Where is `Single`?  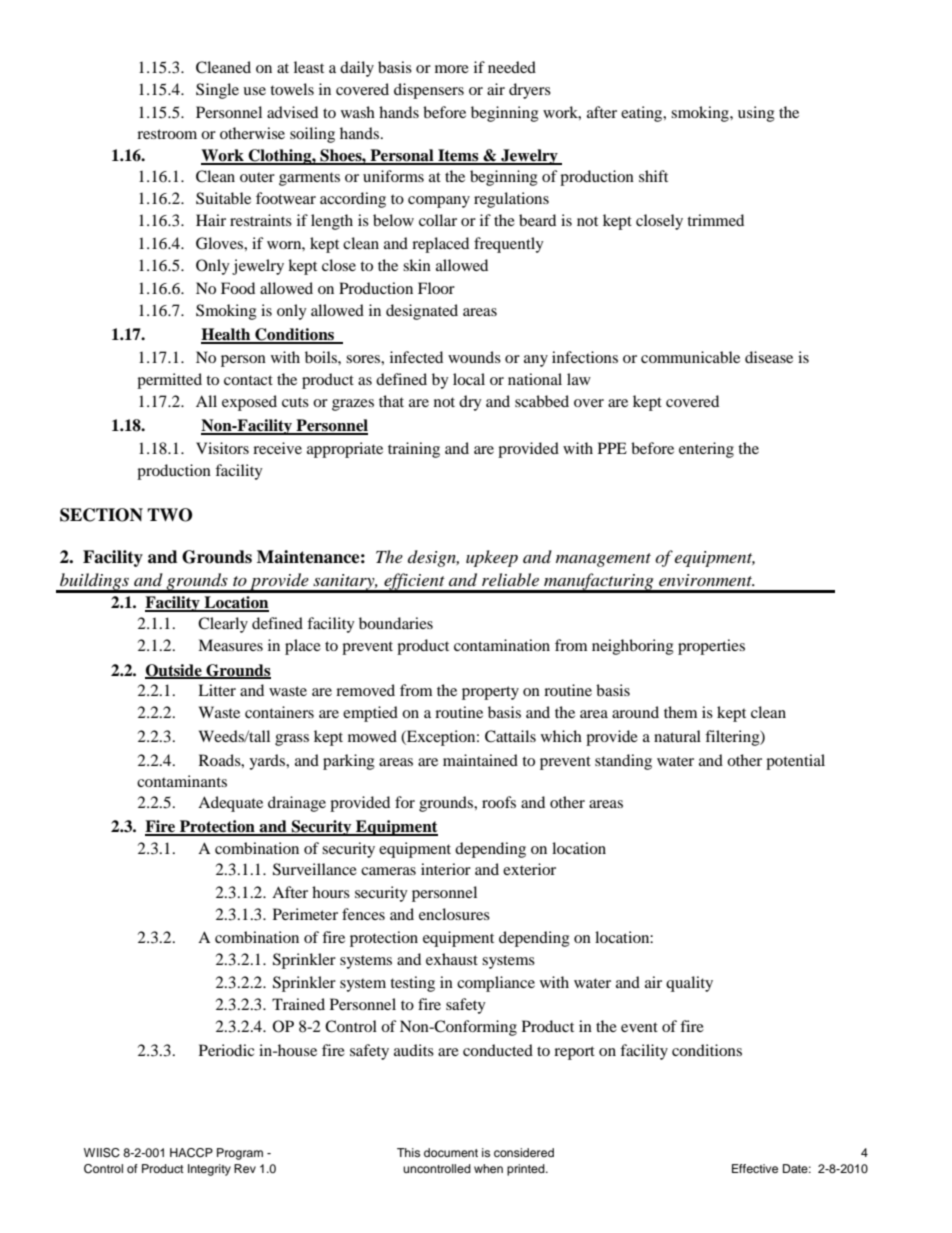
Single is located at coordinates (217, 91).
